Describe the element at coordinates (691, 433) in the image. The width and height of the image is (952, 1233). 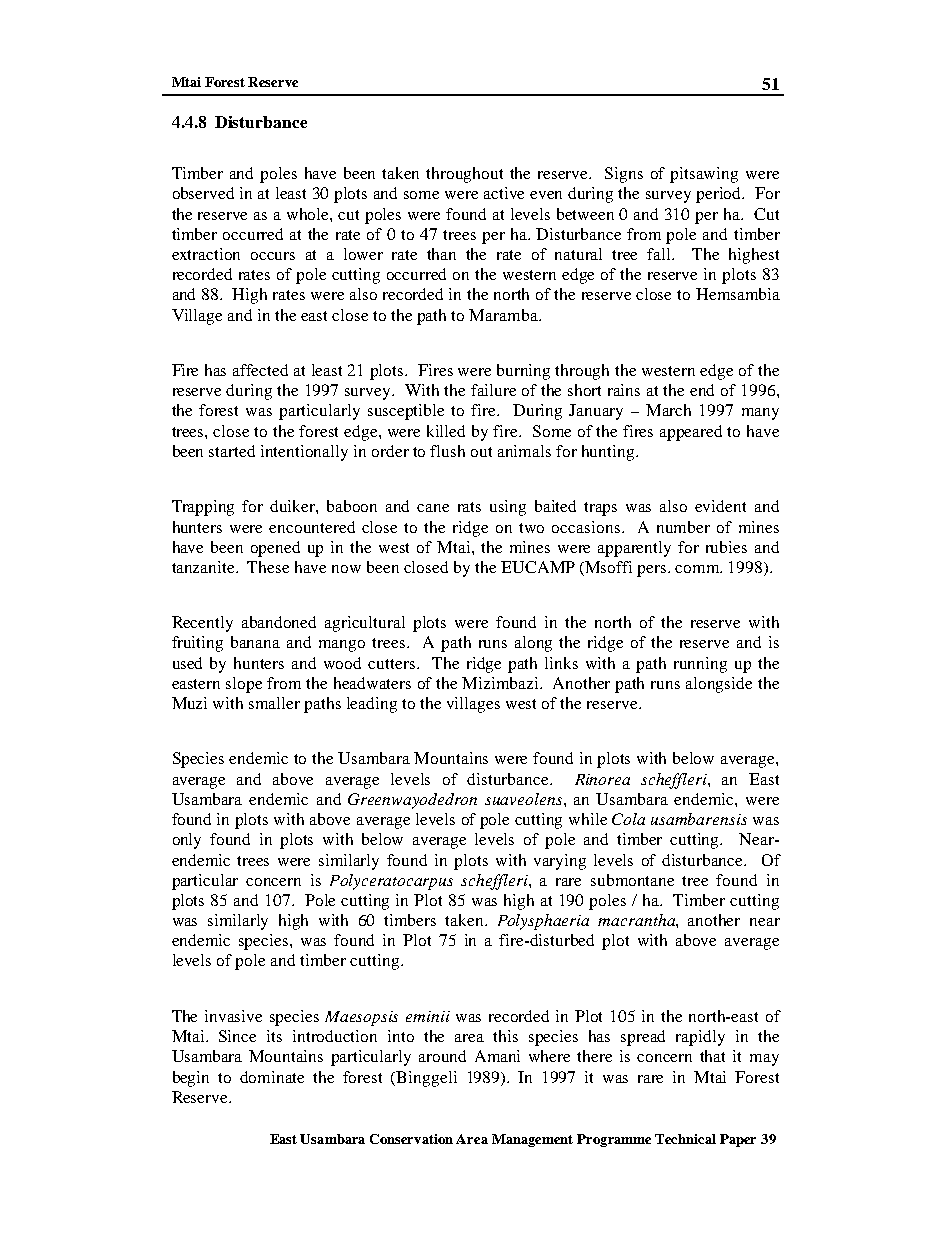
I see `appeared` at that location.
